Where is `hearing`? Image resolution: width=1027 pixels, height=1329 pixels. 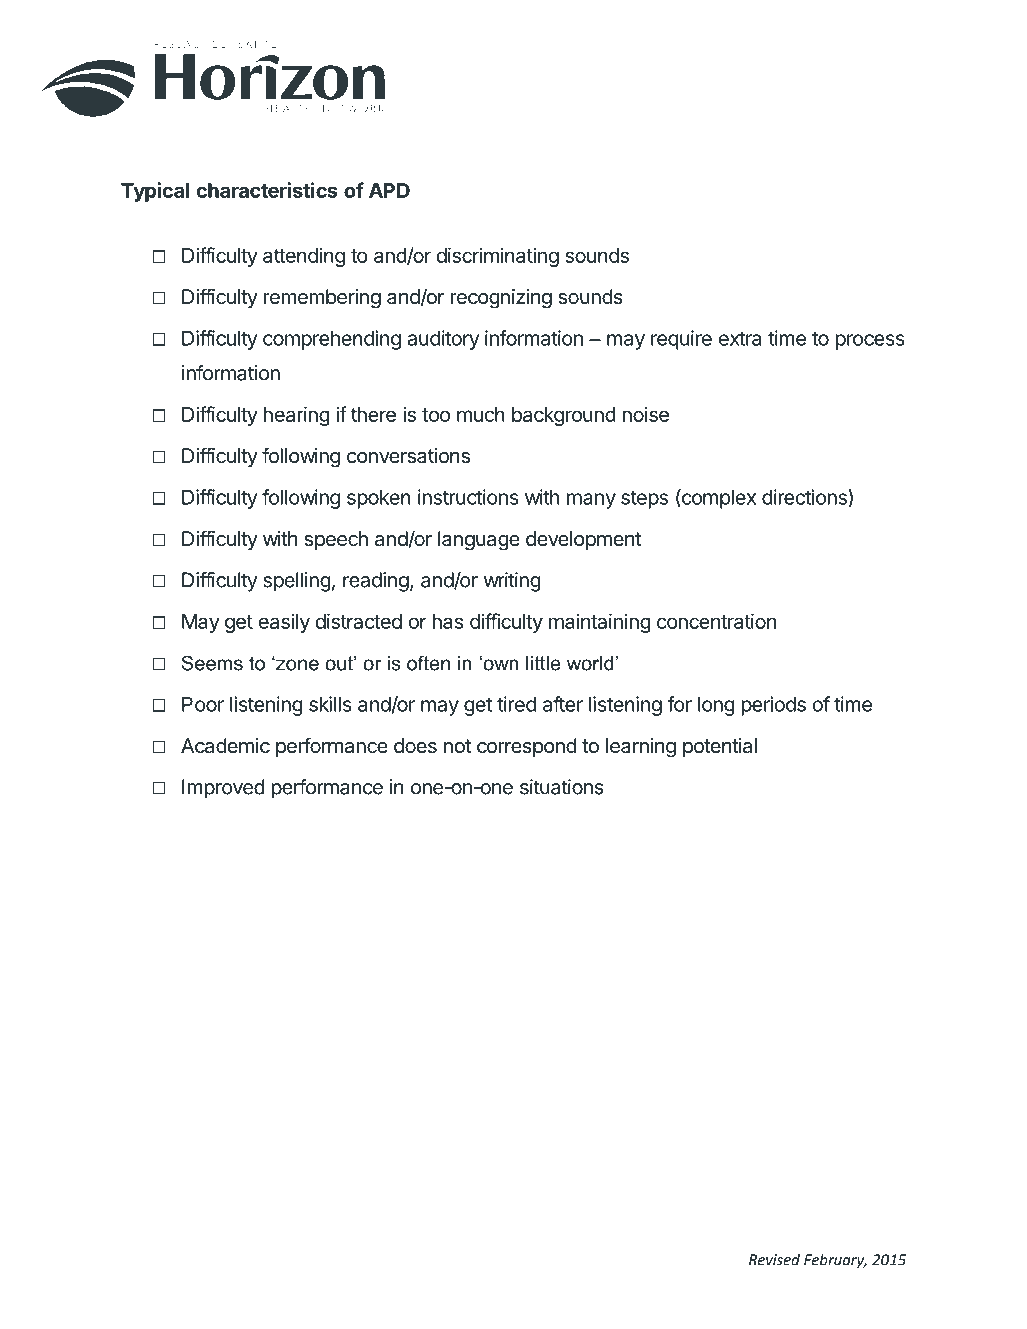 hearing is located at coordinates (296, 416).
